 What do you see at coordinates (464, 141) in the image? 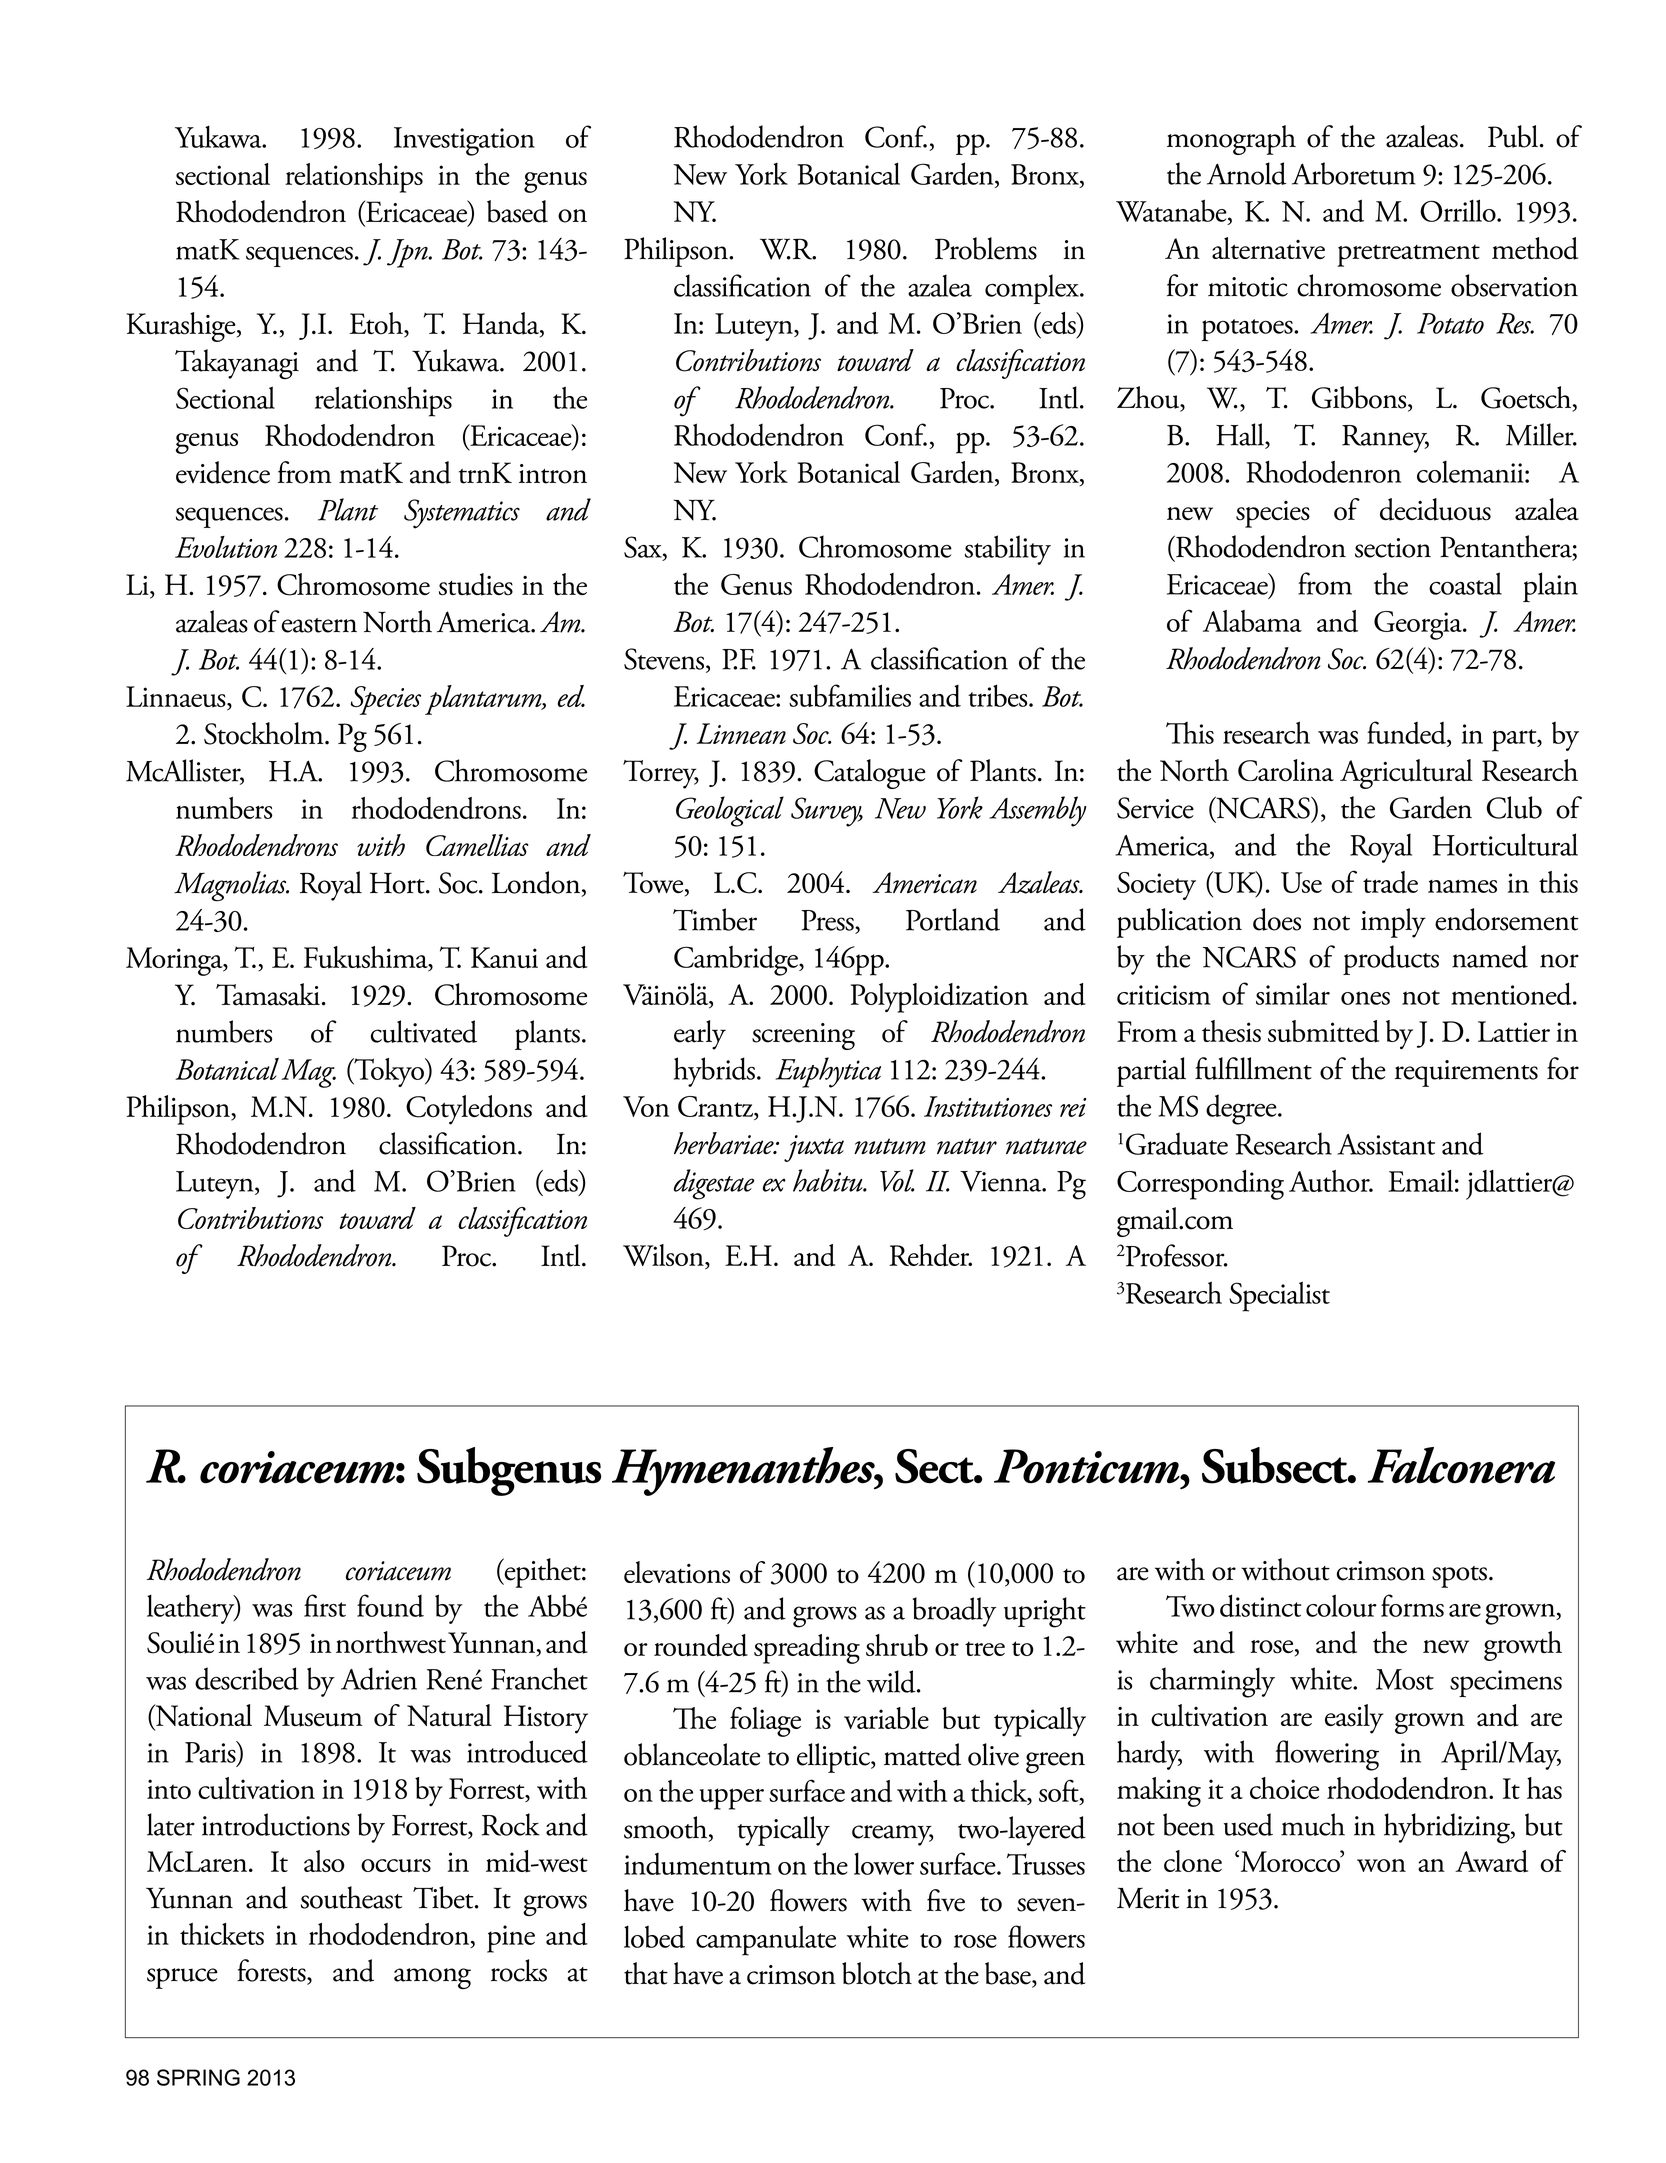
I see `Investigation` at bounding box center [464, 141].
